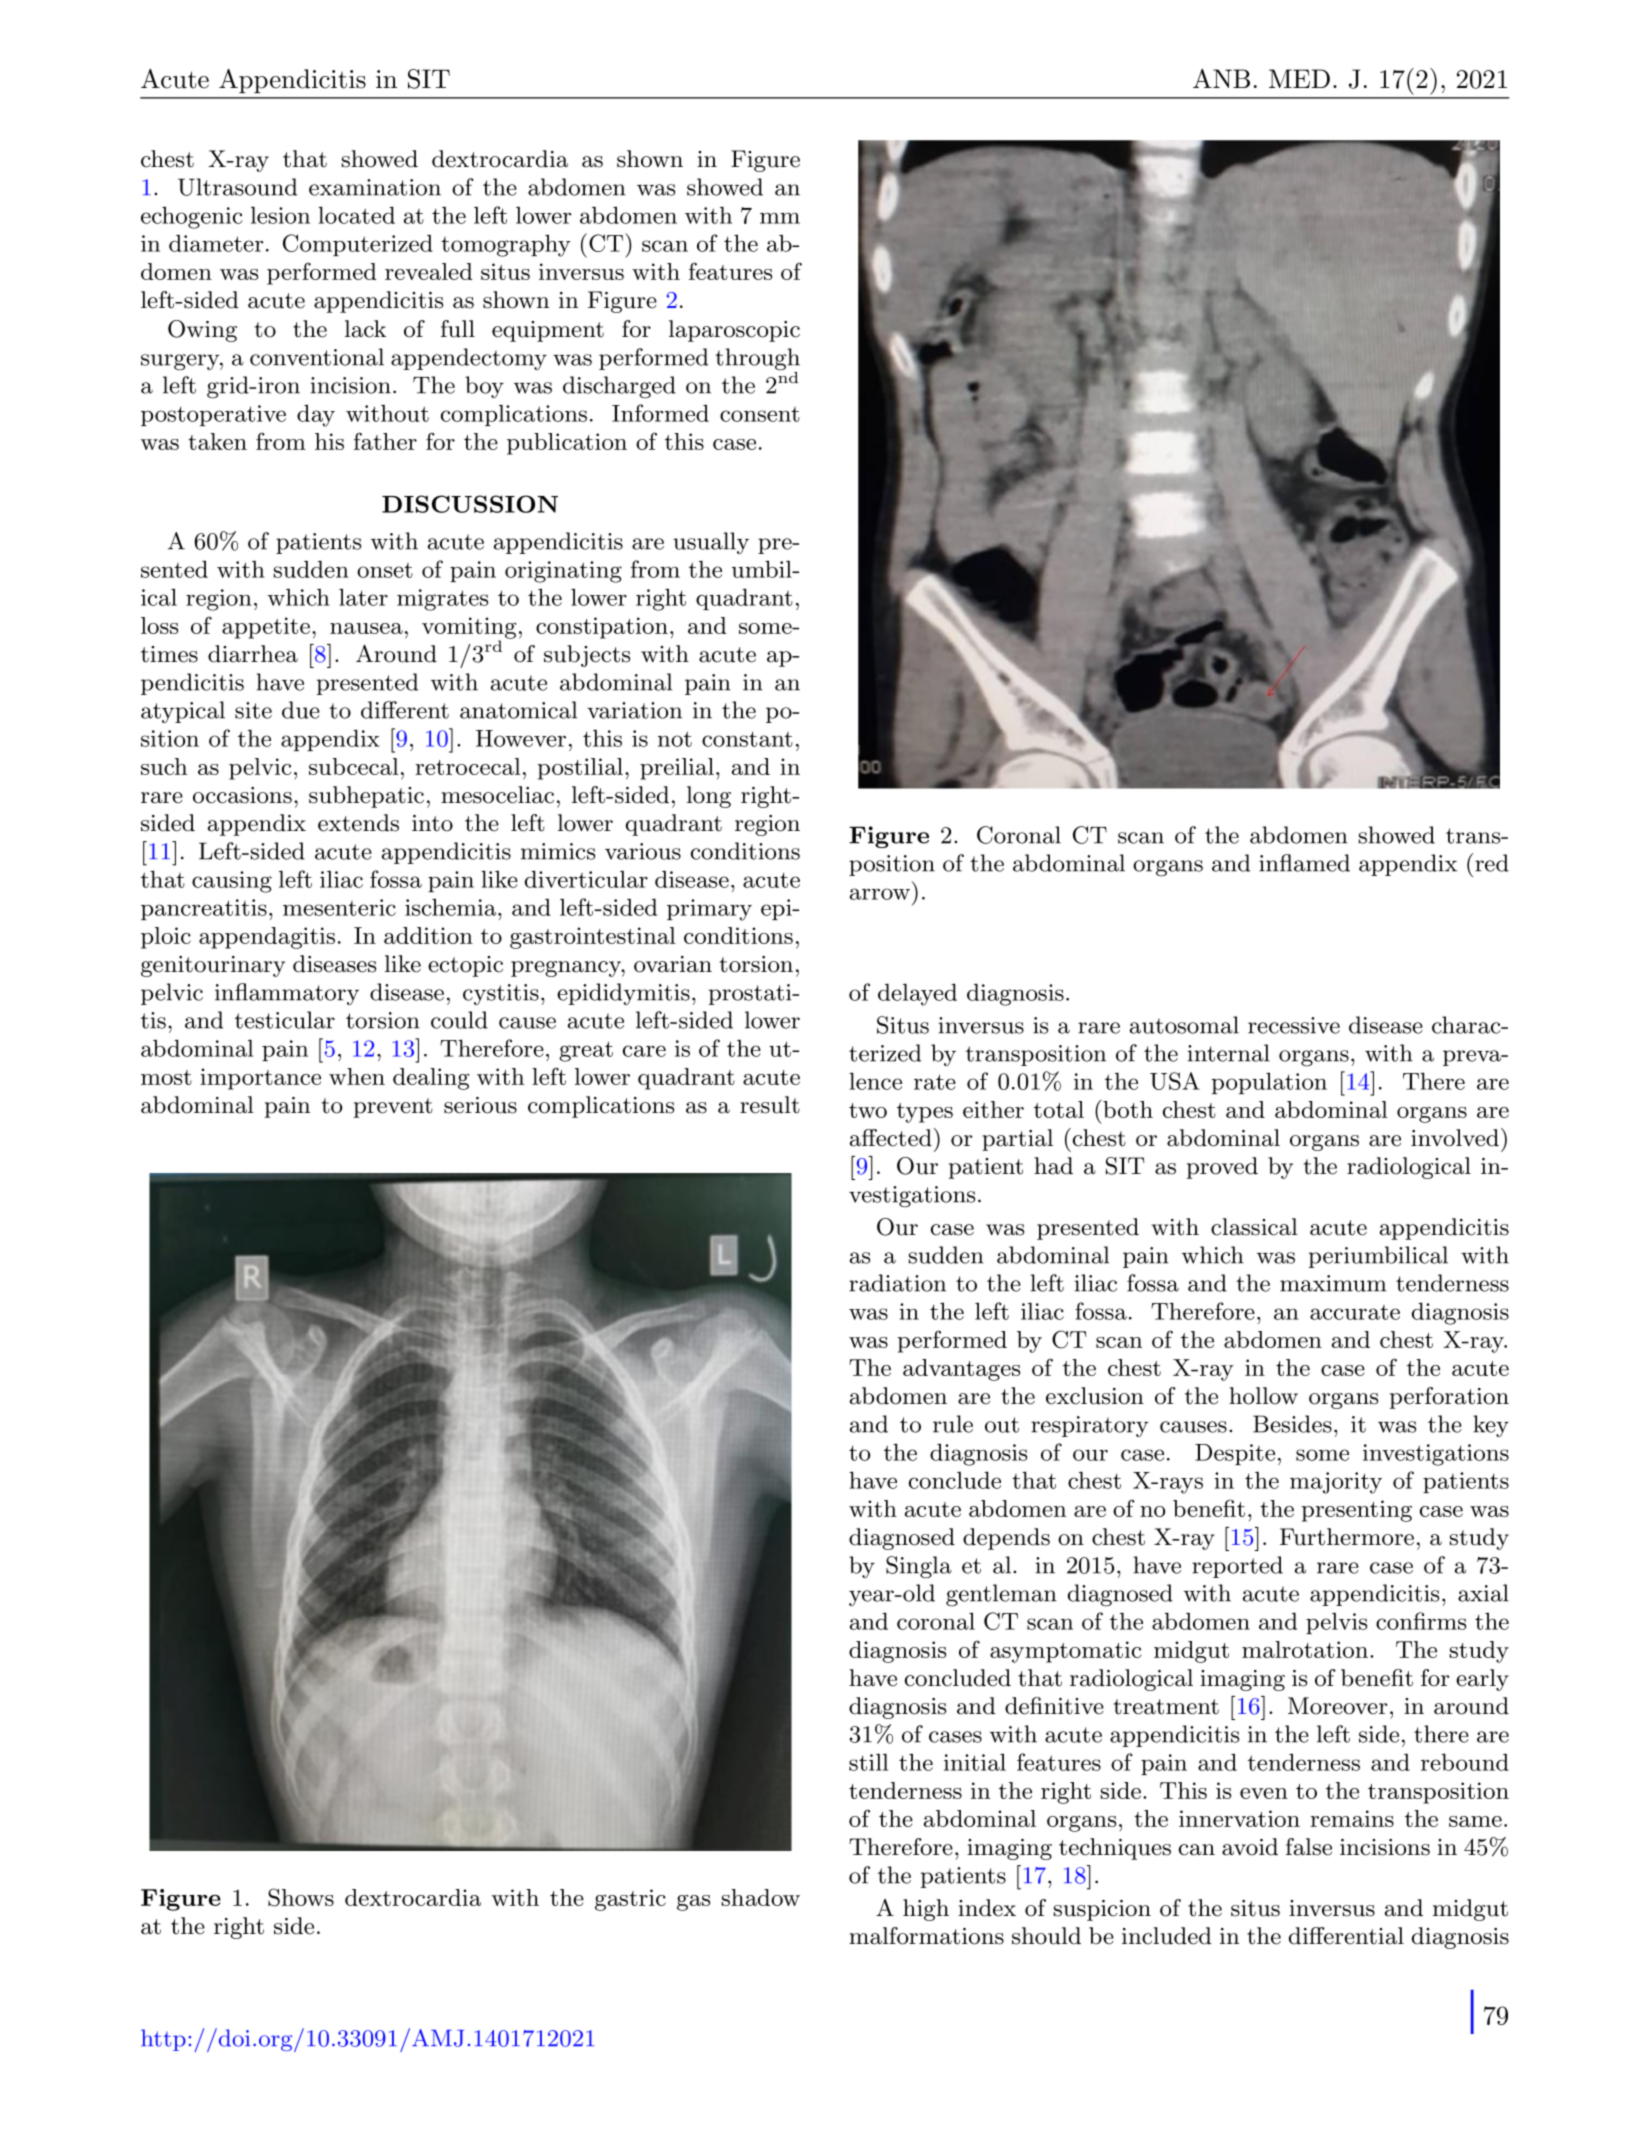  Describe the element at coordinates (1304, 863) in the screenshot. I see `inflamed` at that location.
